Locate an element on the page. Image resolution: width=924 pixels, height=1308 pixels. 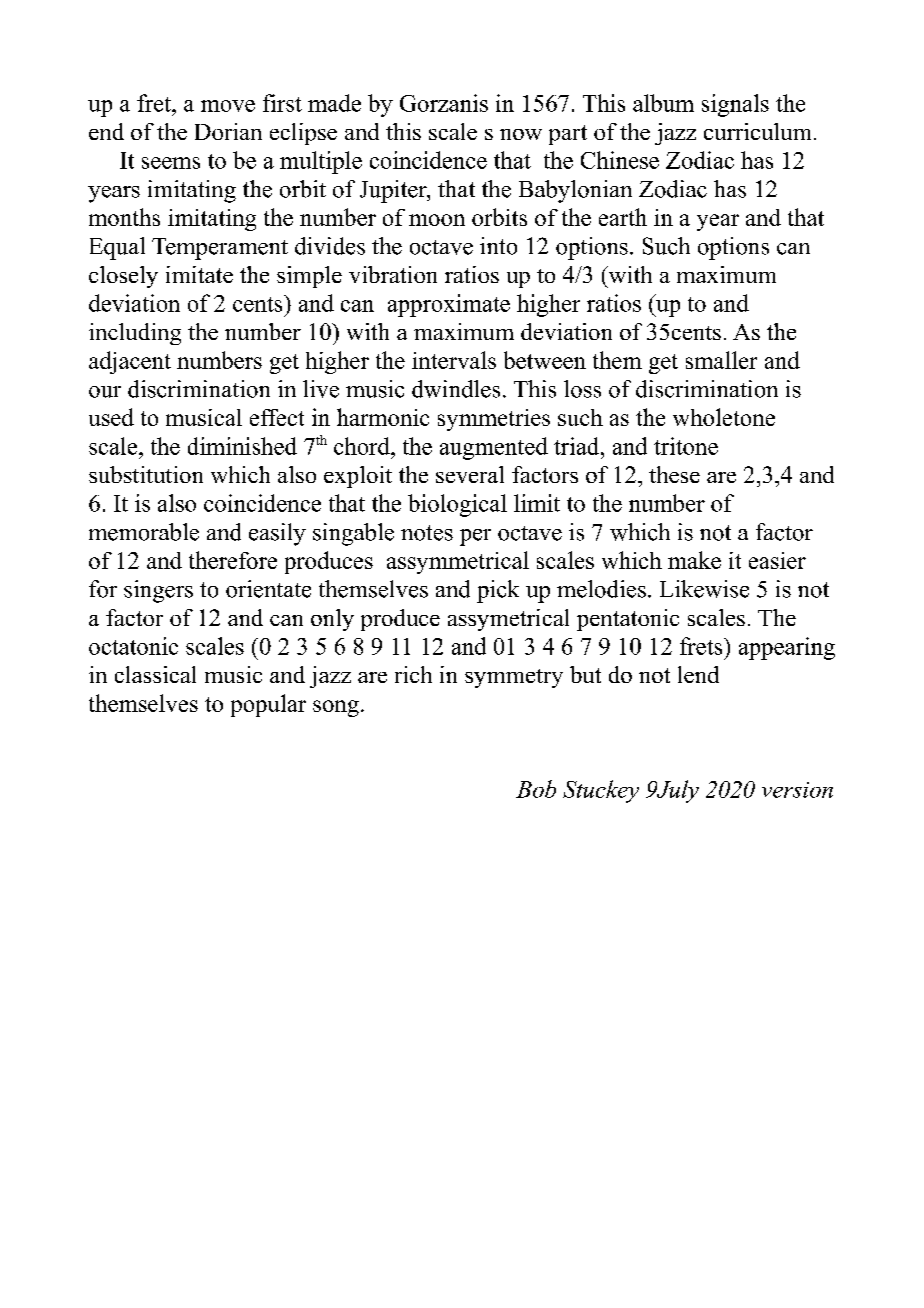
signals is located at coordinates (735, 105).
